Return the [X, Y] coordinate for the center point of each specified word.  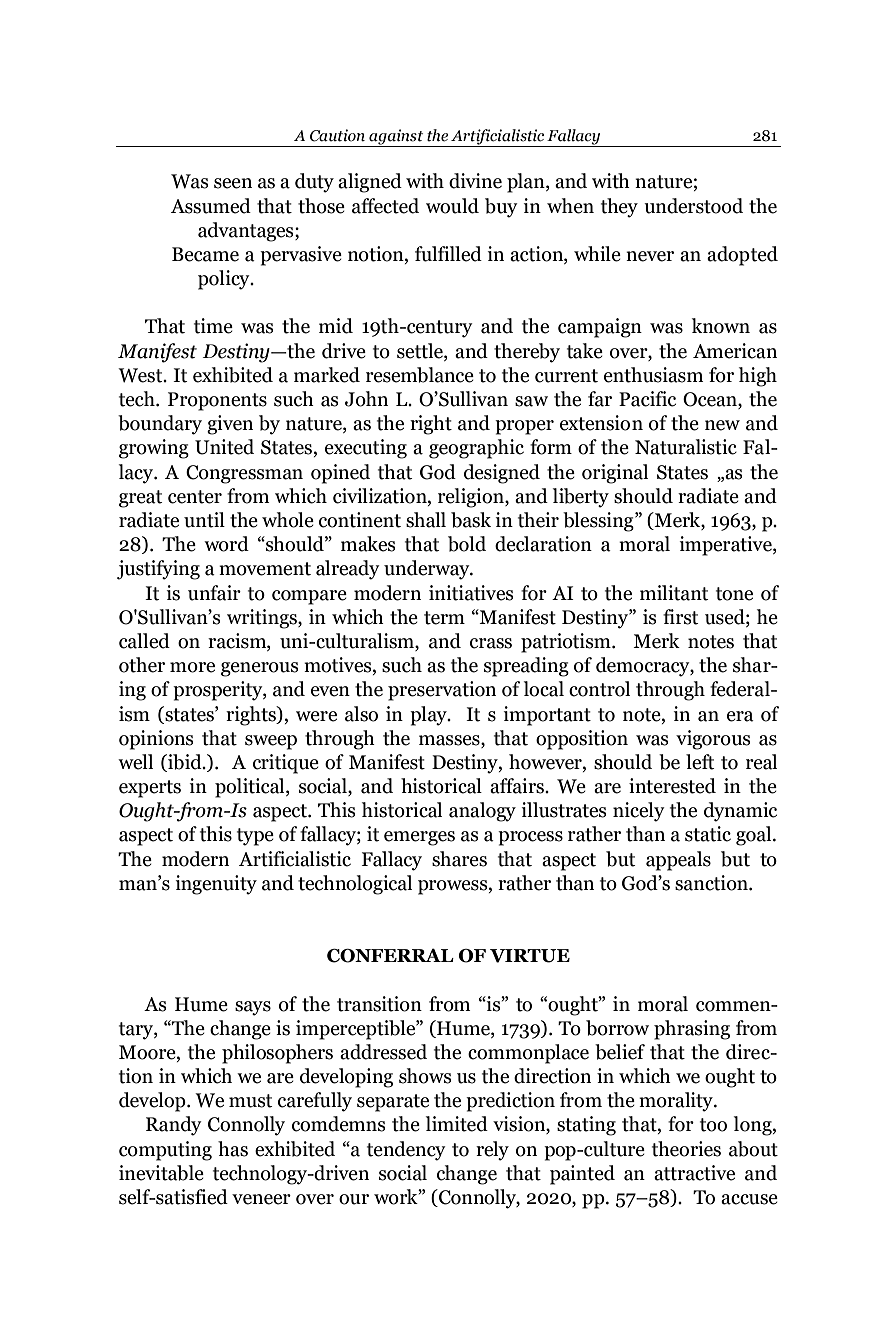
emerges [419, 838]
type [255, 837]
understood [693, 206]
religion [472, 498]
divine [475, 181]
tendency [406, 1151]
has [233, 1149]
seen [233, 183]
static [708, 834]
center [195, 497]
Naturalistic [686, 447]
